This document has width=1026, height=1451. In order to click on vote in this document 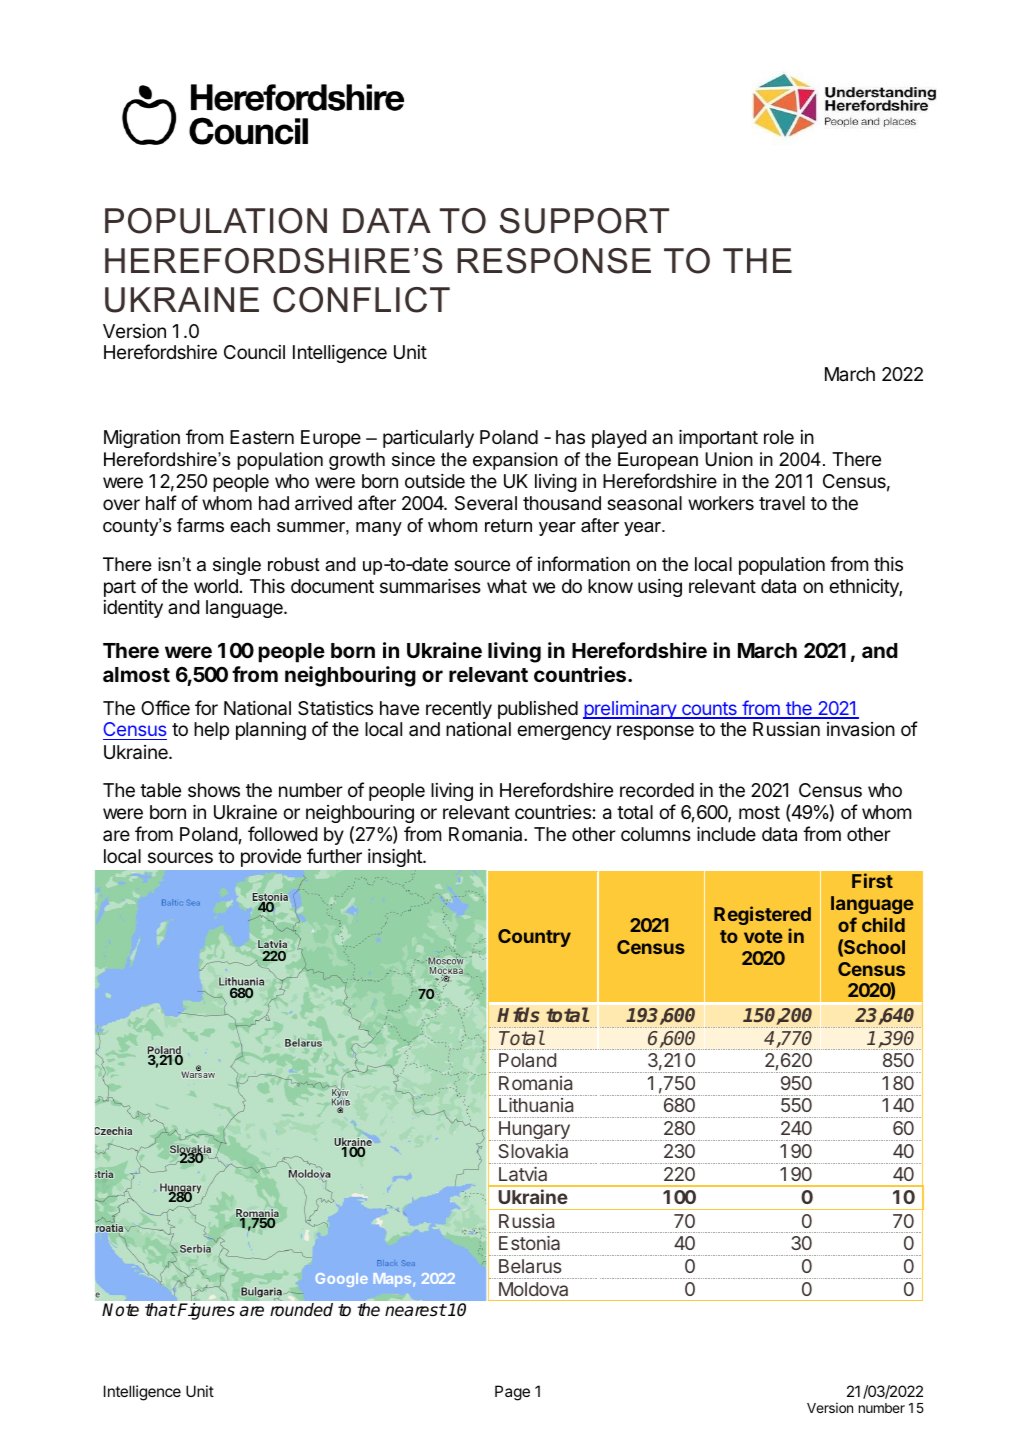, I will do `click(763, 936)`.
